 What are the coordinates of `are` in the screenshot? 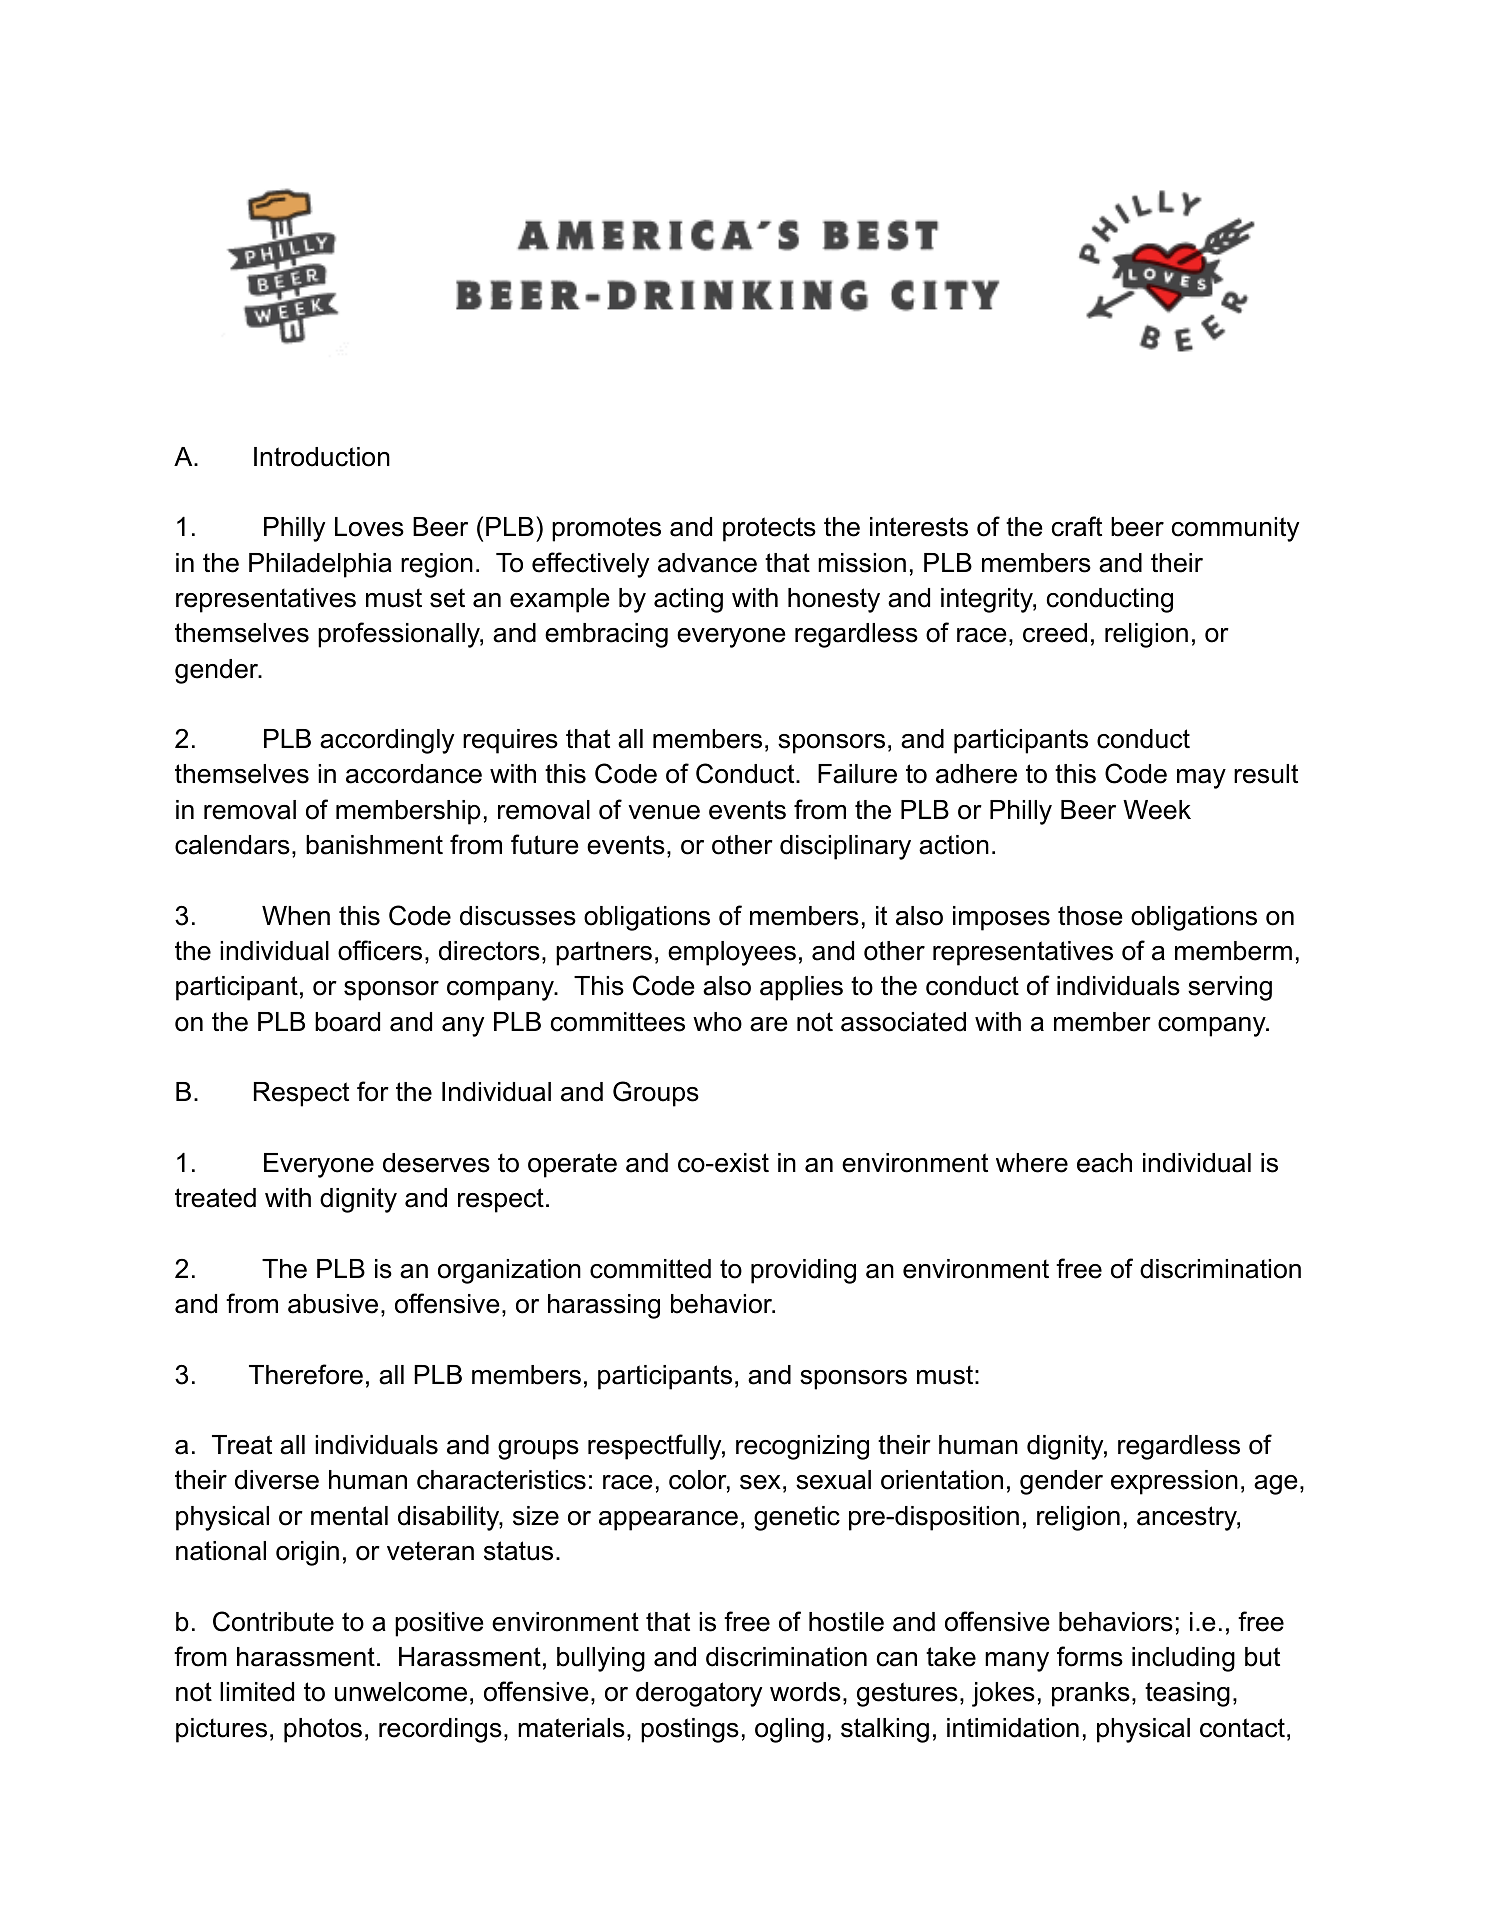 It's located at (769, 1024).
